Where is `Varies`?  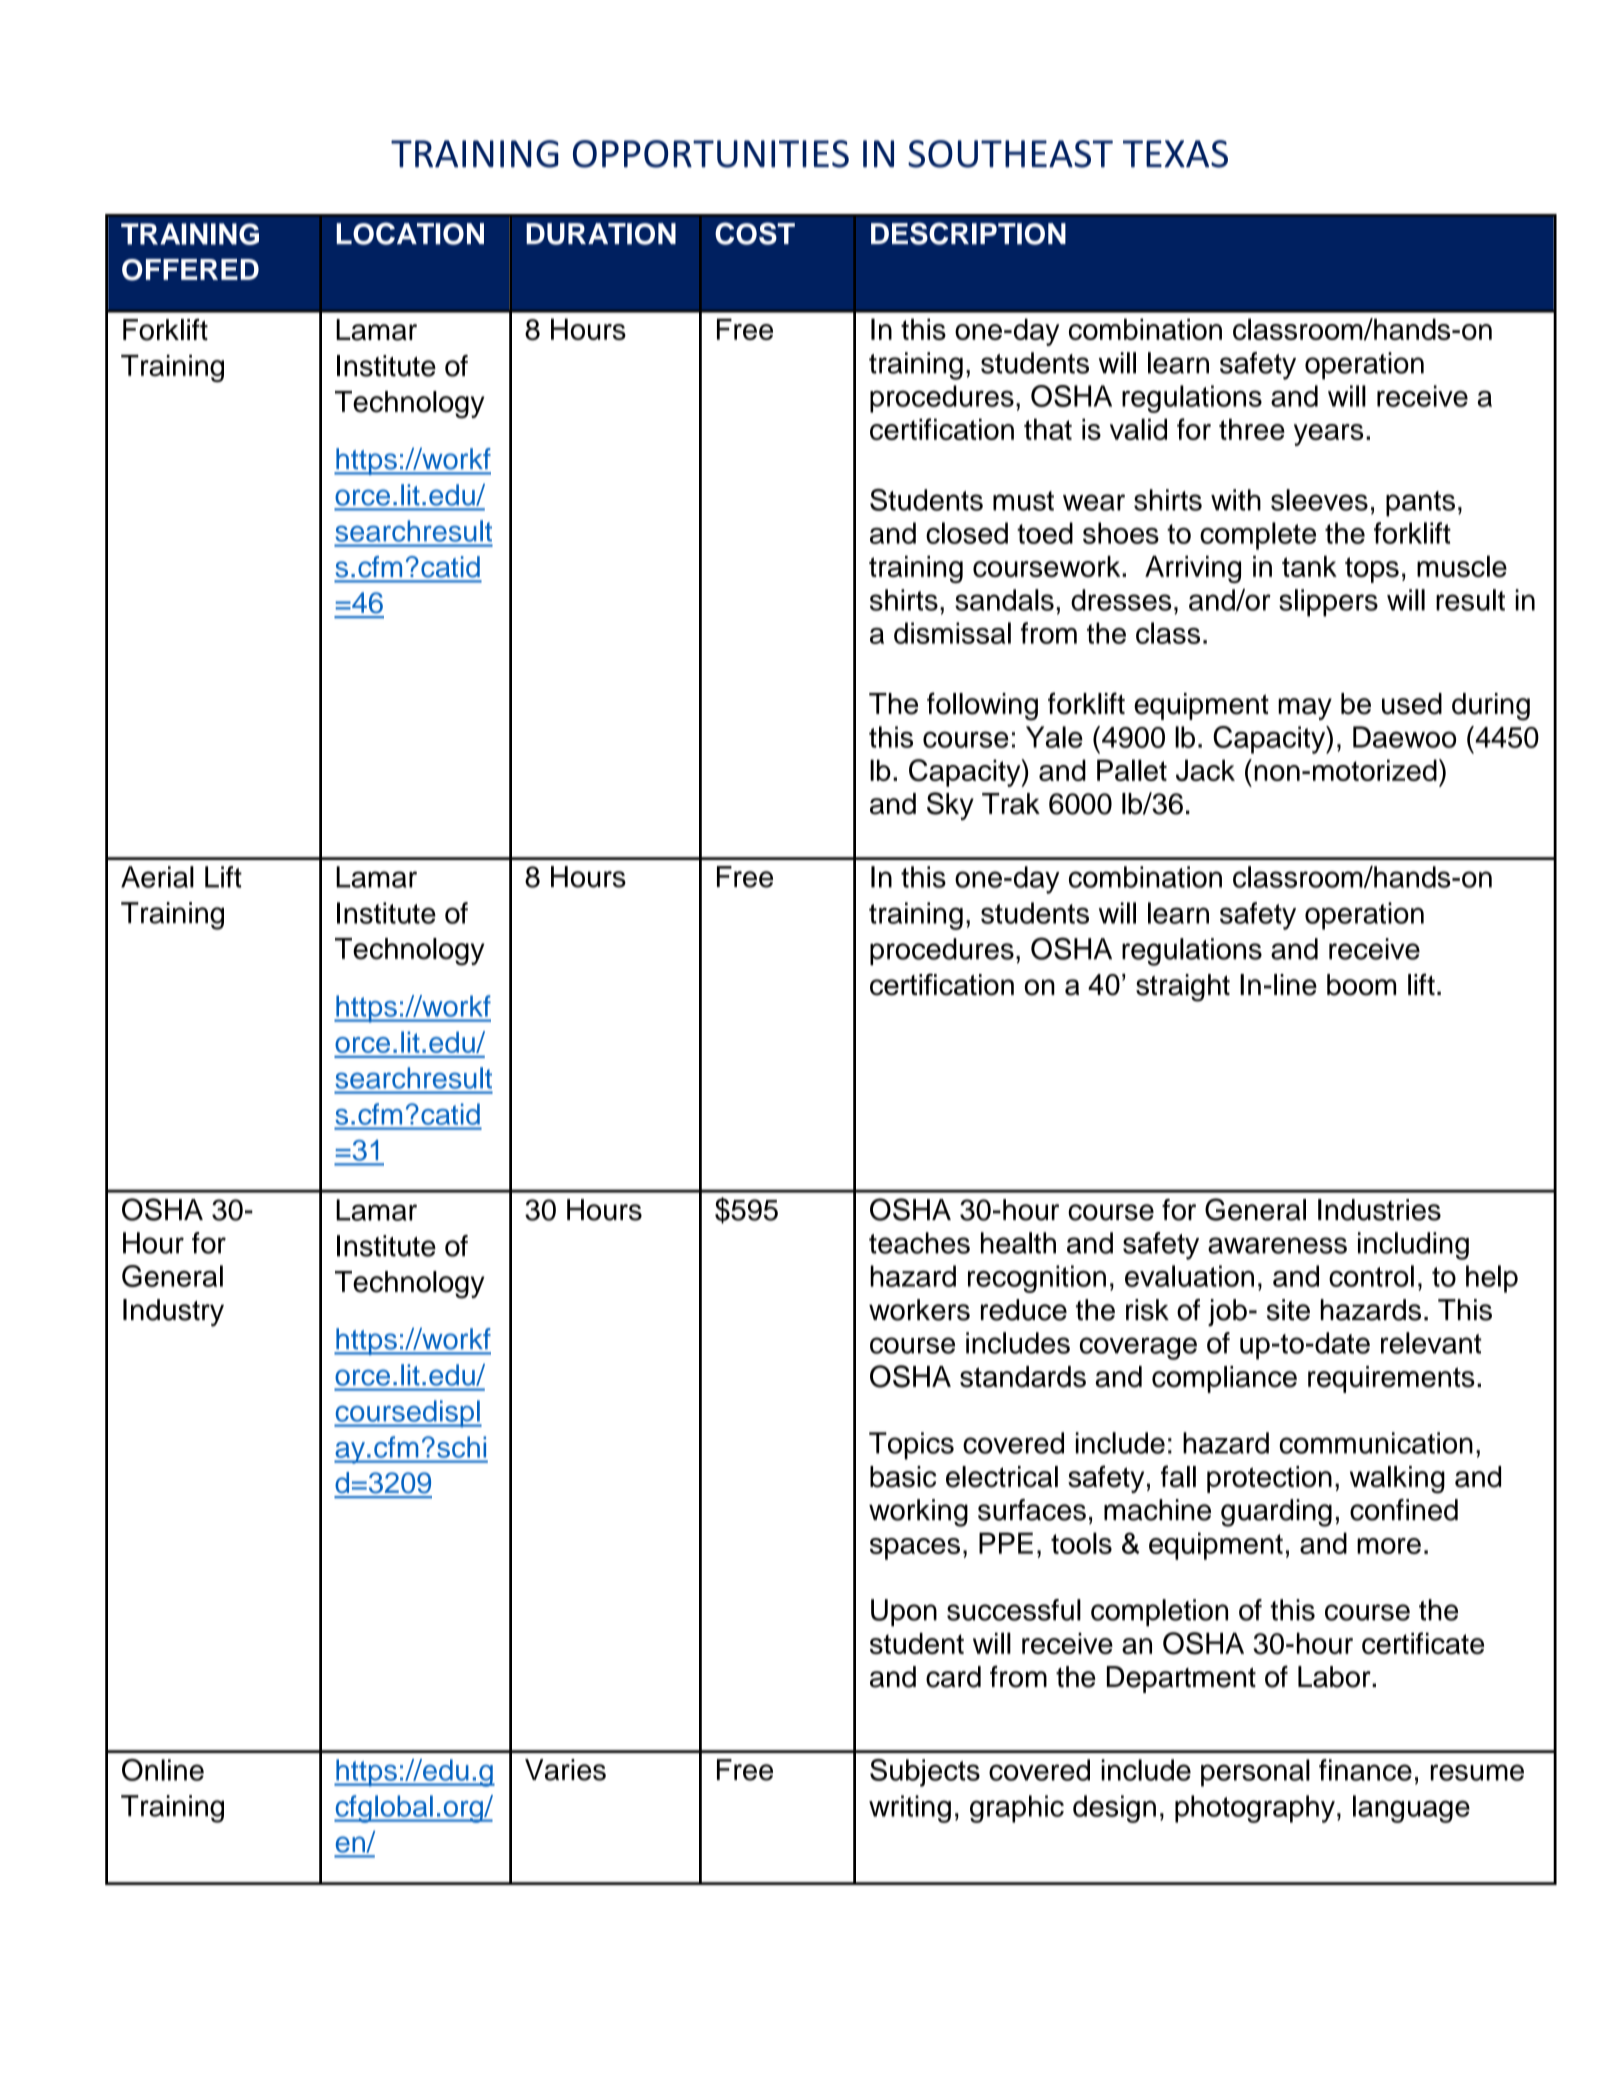
Varies is located at coordinates (565, 1770).
